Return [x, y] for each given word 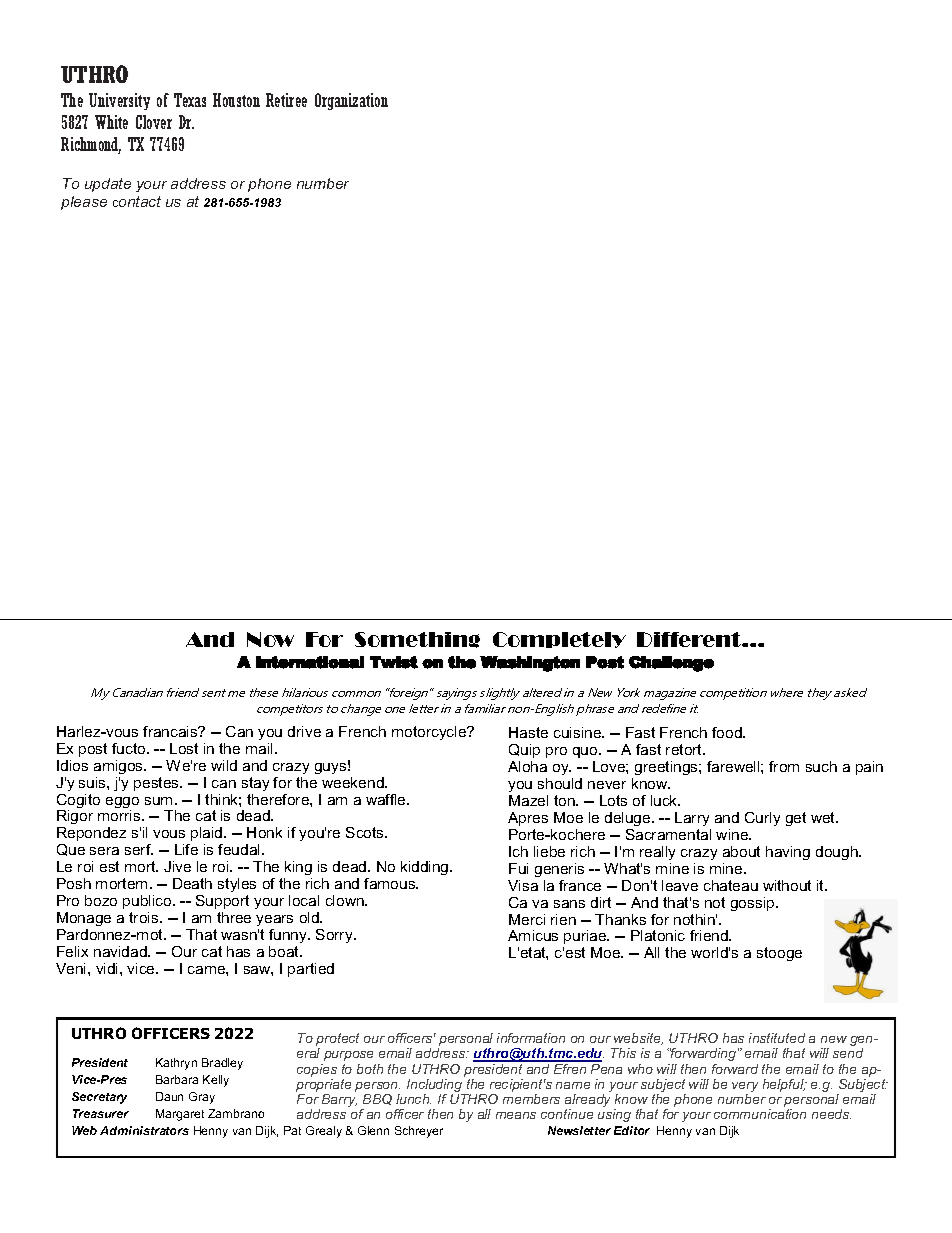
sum [158, 801]
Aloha [527, 766]
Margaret [180, 1115]
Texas [190, 100]
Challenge [671, 664]
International [310, 662]
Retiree [286, 100]
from [784, 766]
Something [417, 640]
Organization [351, 101]
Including [436, 1087]
